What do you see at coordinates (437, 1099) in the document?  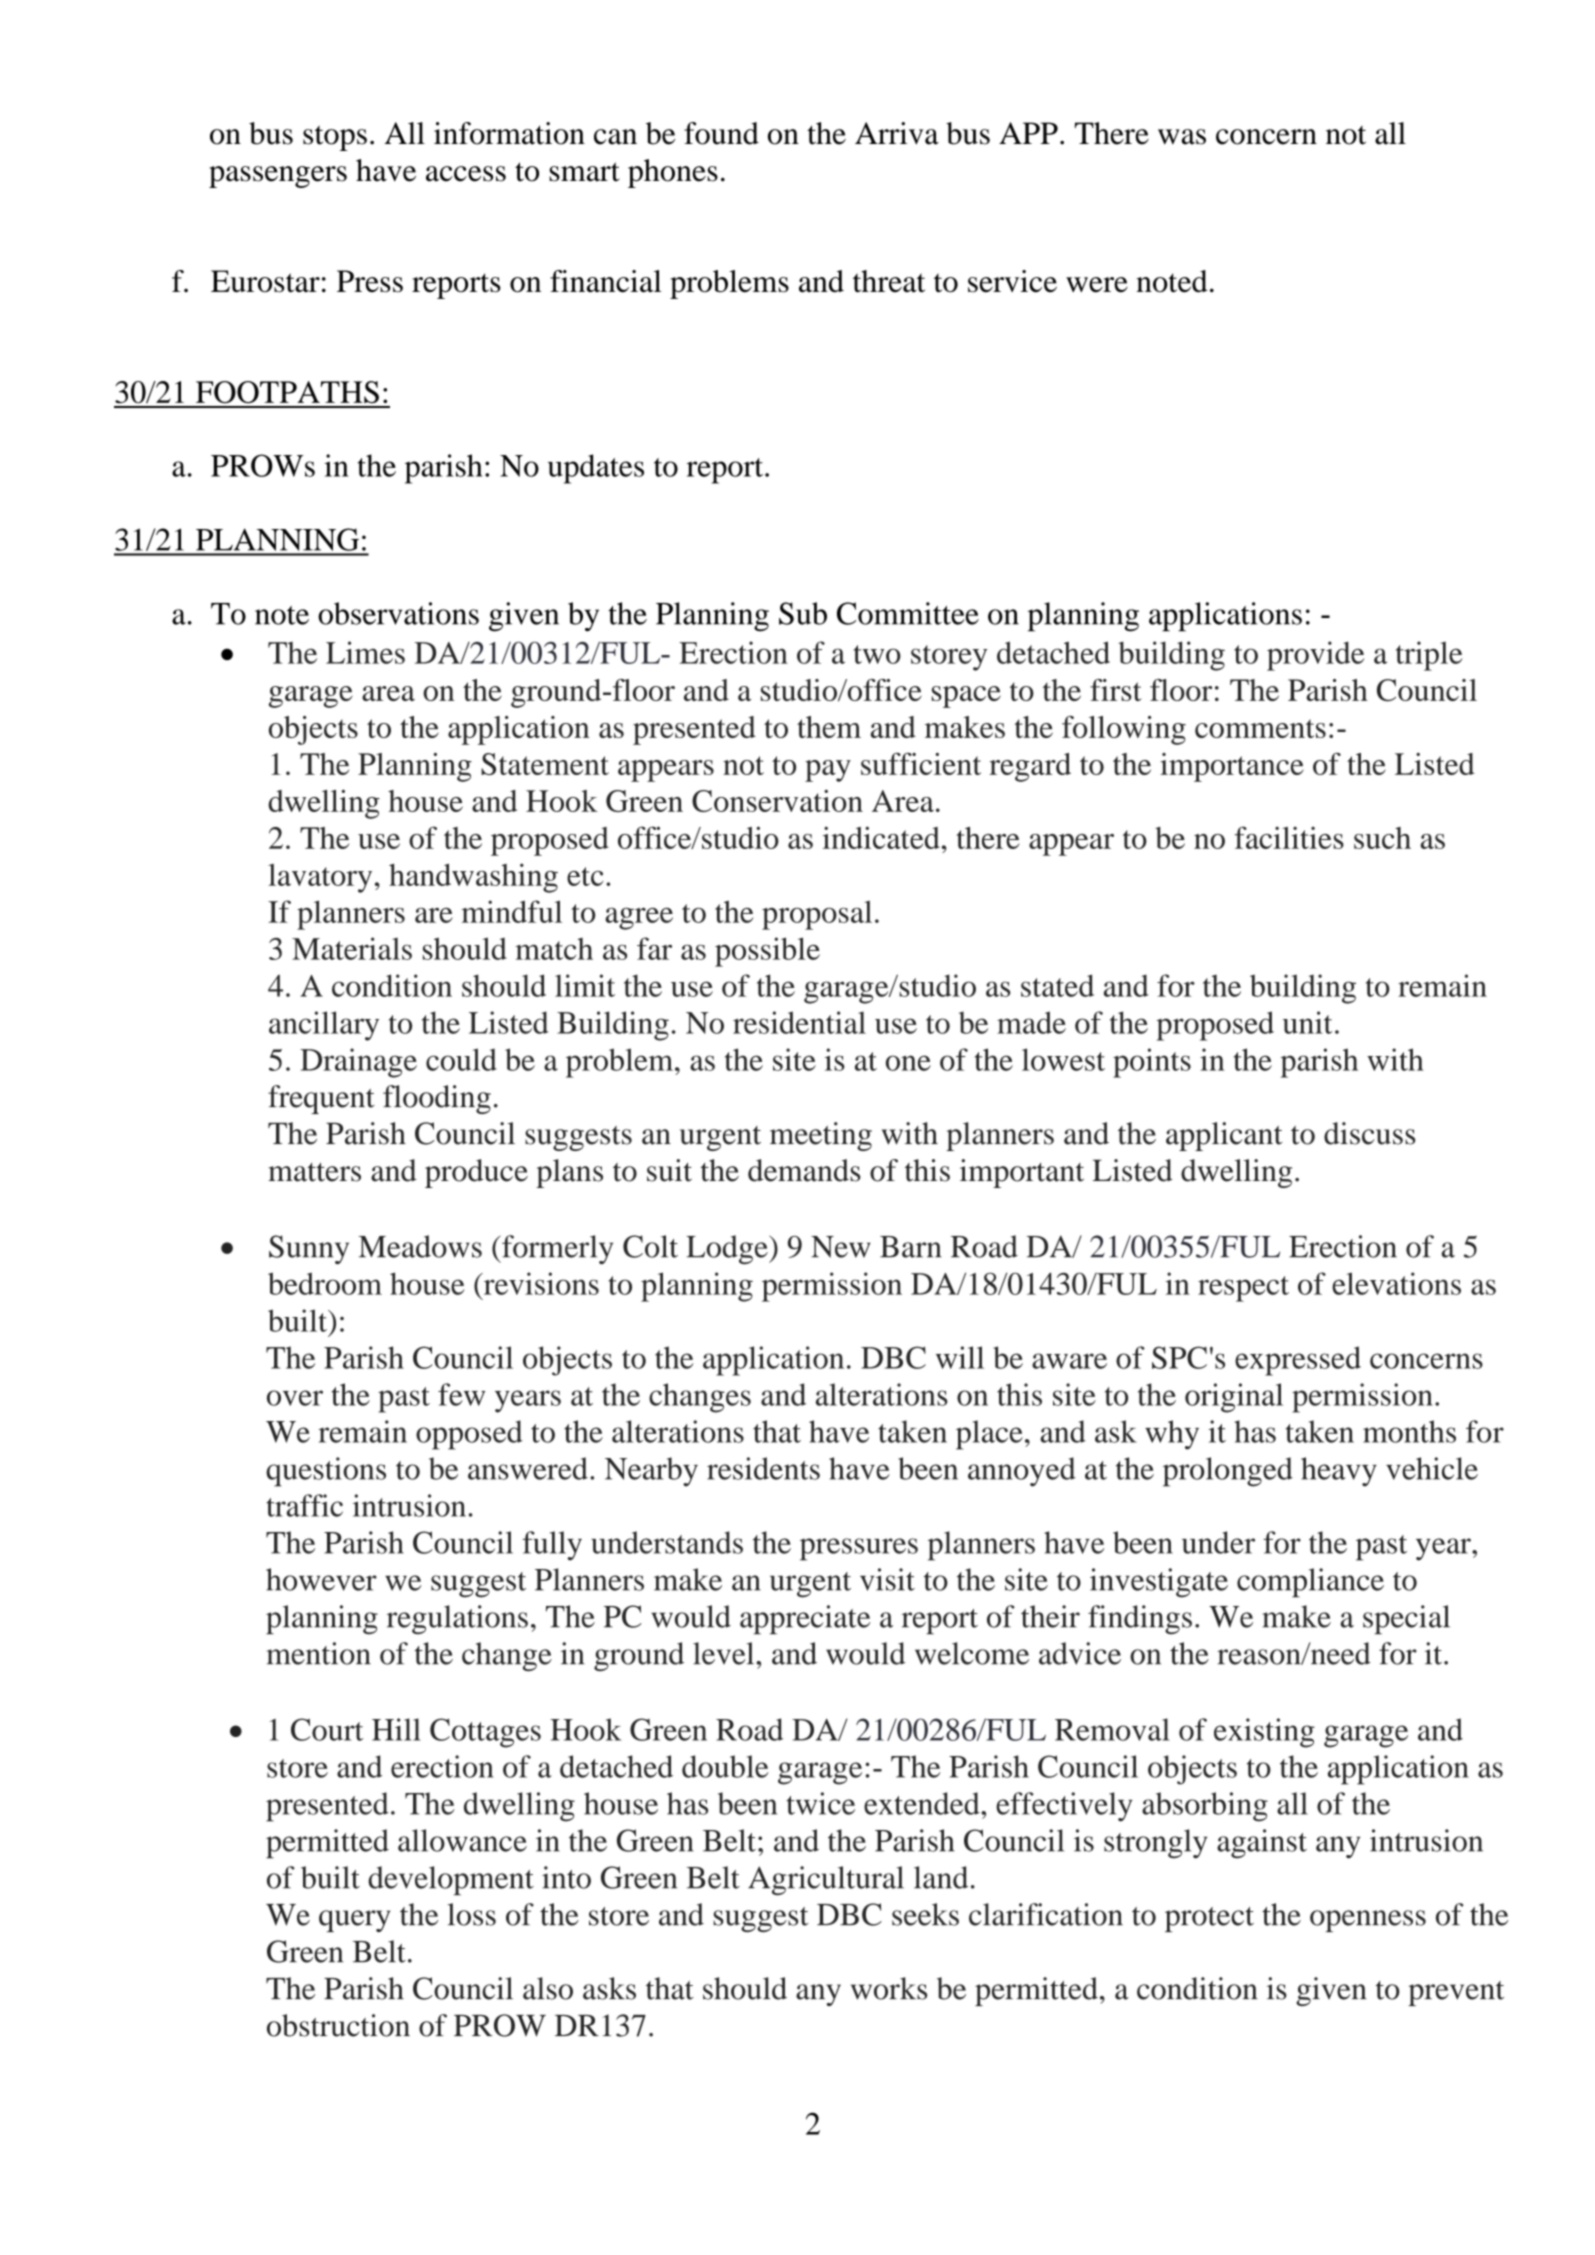 I see `flooding` at bounding box center [437, 1099].
